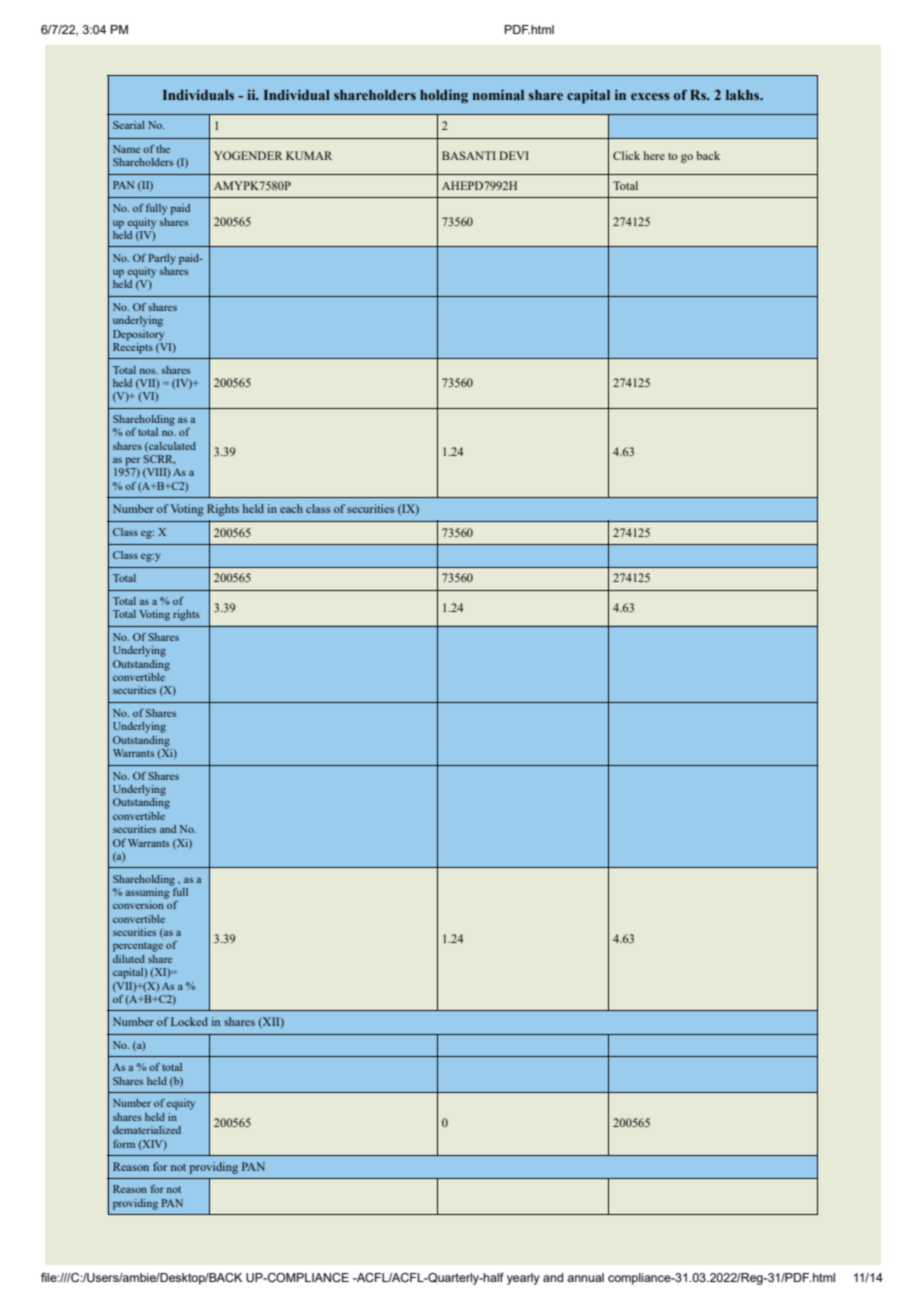 Image resolution: width=924 pixels, height=1308 pixels. I want to click on yearly, so click(523, 1279).
